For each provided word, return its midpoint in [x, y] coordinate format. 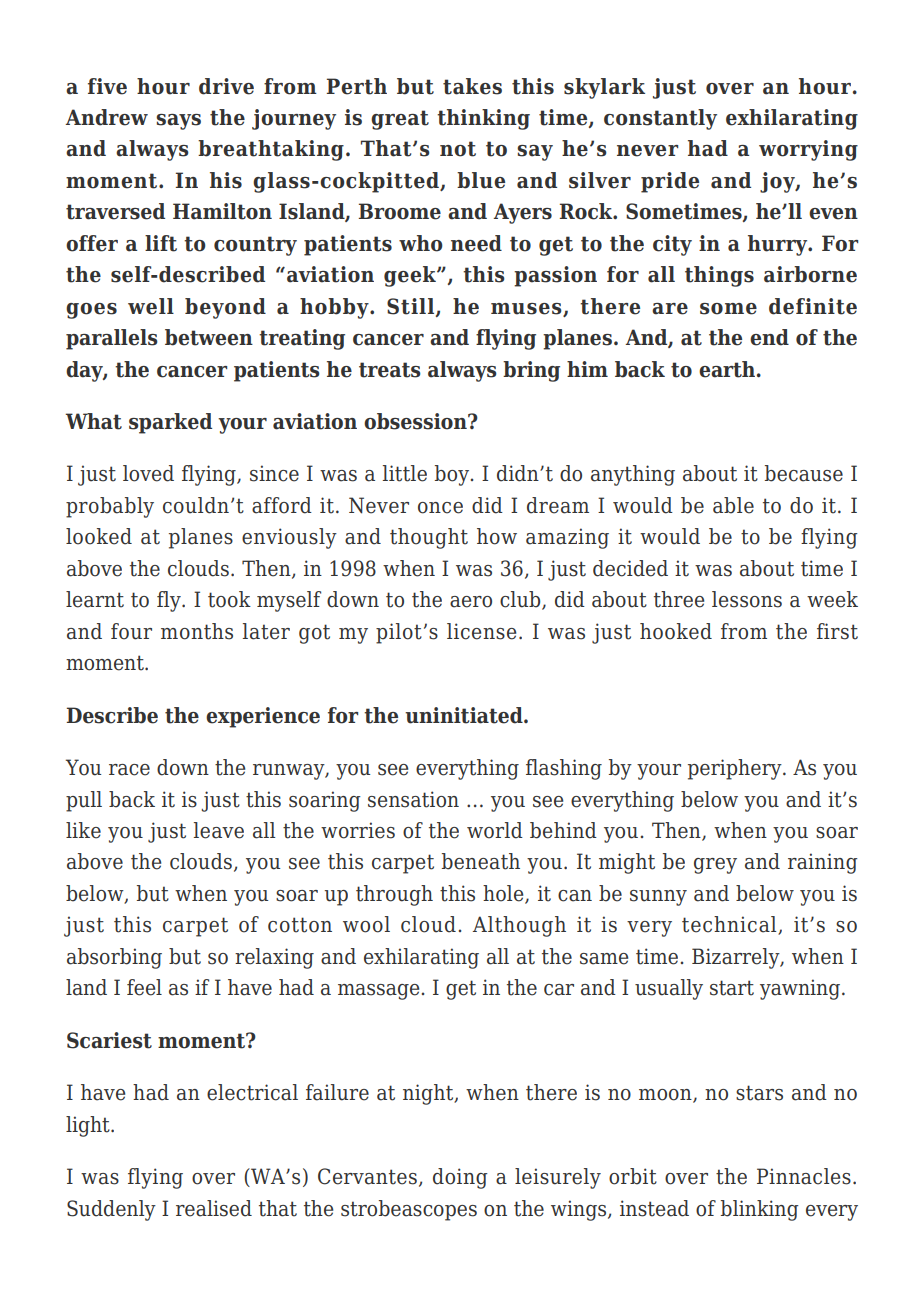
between [209, 337]
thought [429, 538]
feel [144, 987]
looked [99, 536]
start [732, 988]
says [178, 122]
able [733, 505]
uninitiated [465, 715]
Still [412, 307]
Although [519, 926]
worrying [808, 150]
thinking [483, 119]
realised [214, 1208]
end [769, 337]
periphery [736, 769]
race [129, 770]
